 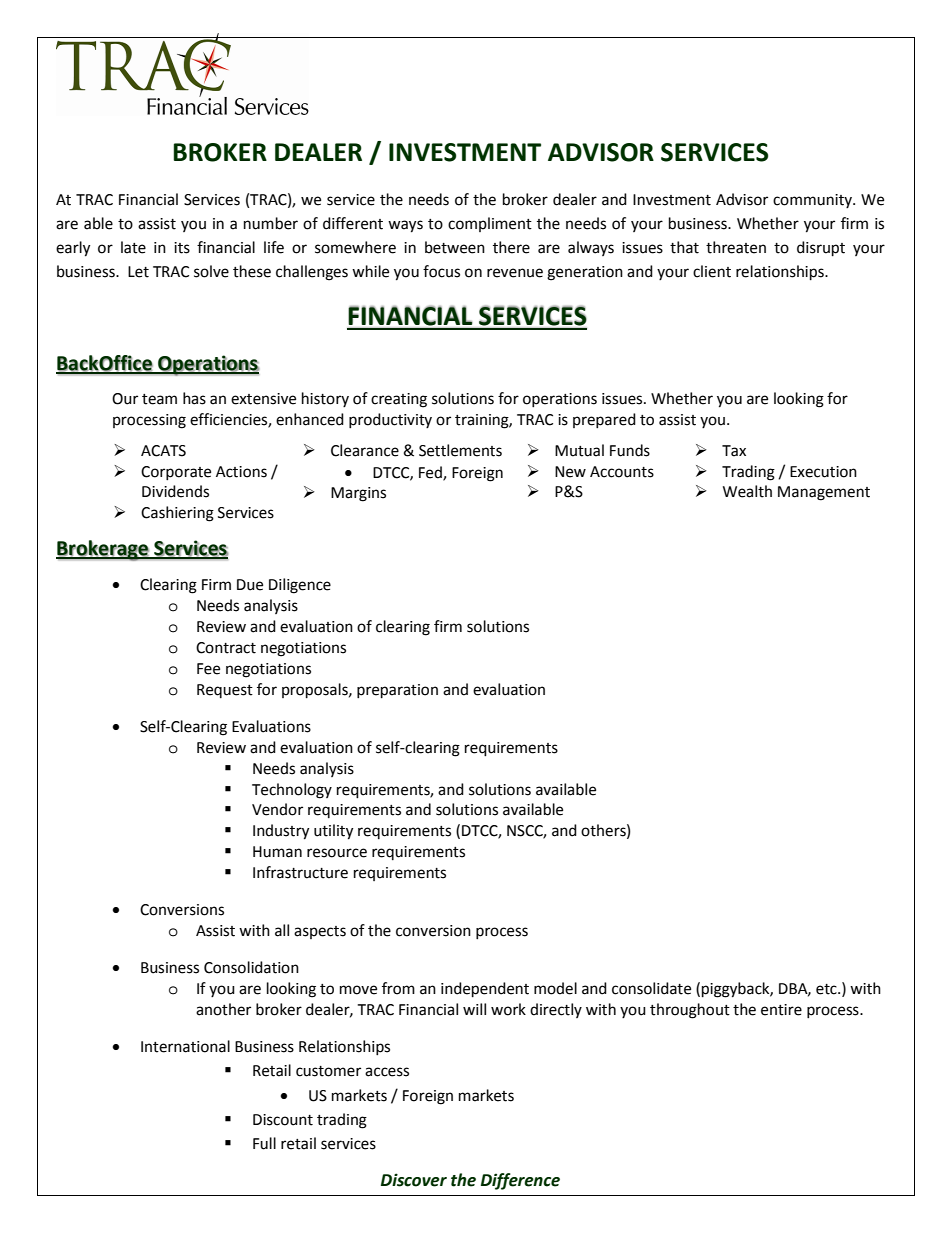 I want to click on threaten, so click(x=736, y=247).
